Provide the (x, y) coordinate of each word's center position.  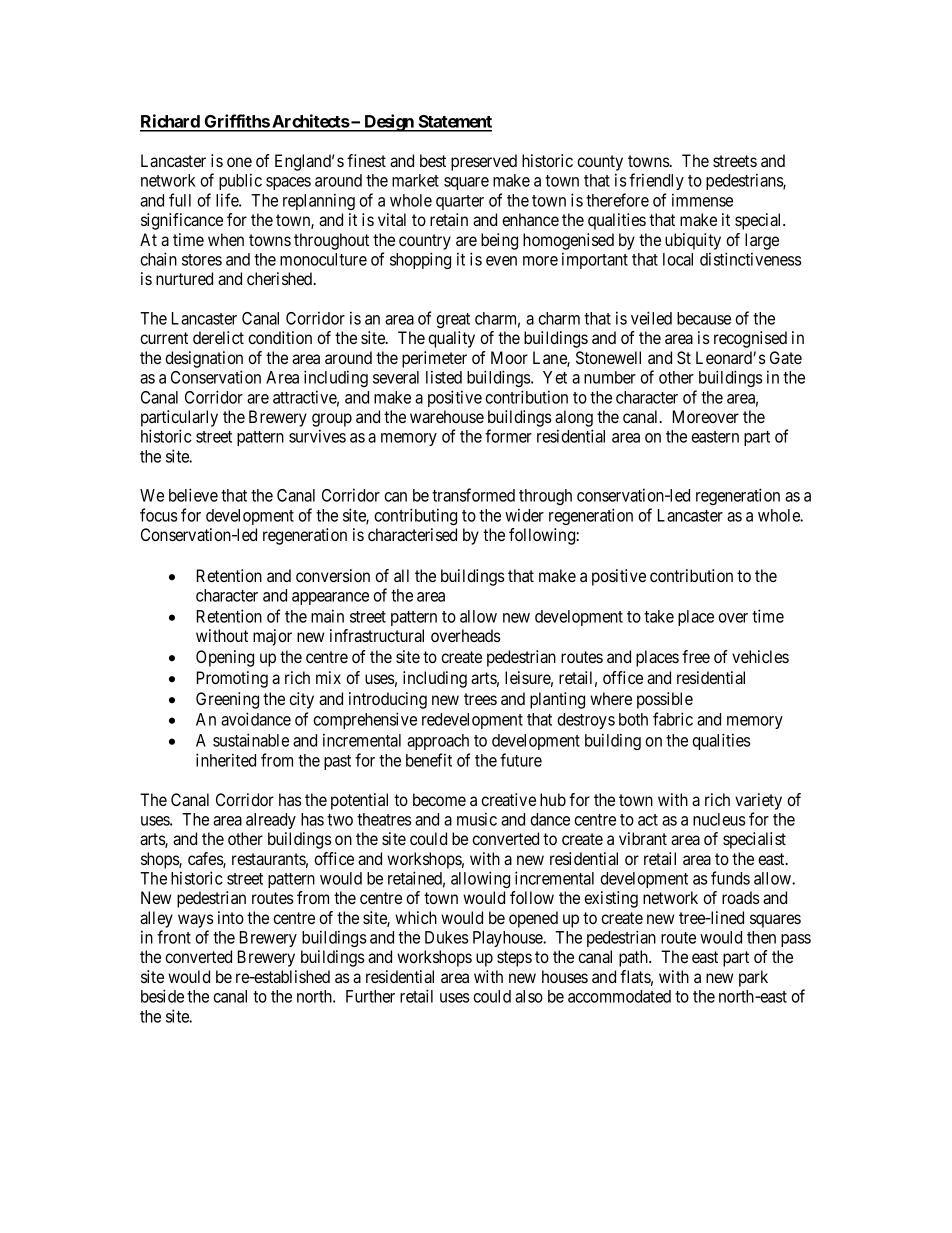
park (753, 978)
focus (158, 515)
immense (702, 200)
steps (514, 959)
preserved (484, 162)
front (174, 937)
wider (524, 515)
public (240, 181)
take (659, 616)
